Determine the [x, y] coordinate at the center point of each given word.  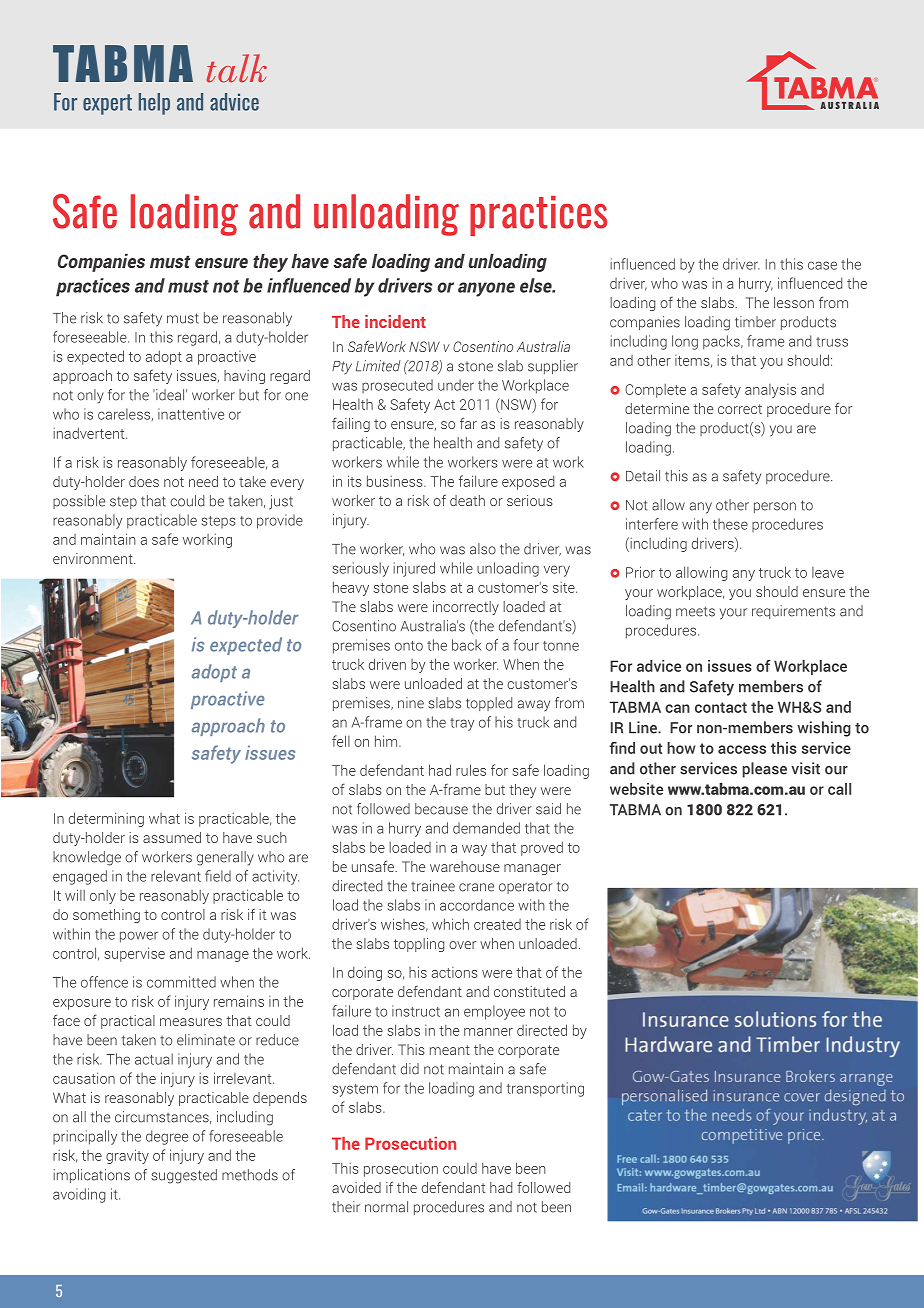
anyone [486, 289]
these [730, 524]
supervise [135, 954]
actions [455, 972]
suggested [184, 1176]
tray [462, 724]
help [154, 104]
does [144, 481]
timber [755, 322]
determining [106, 819]
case [822, 265]
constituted [529, 991]
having [244, 377]
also [483, 549]
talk [237, 68]
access [742, 749]
